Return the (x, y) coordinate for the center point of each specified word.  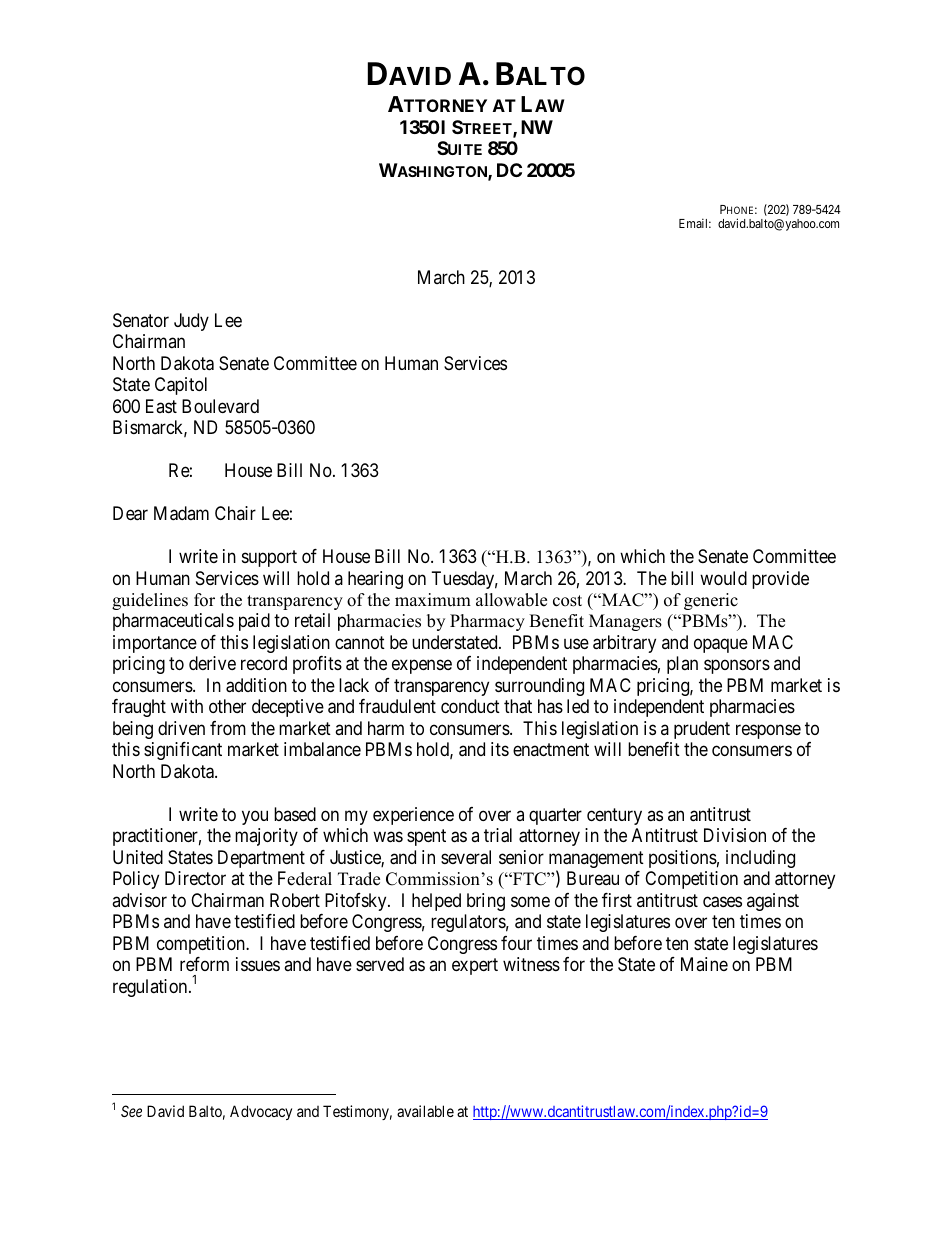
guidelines (150, 601)
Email (695, 223)
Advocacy (261, 1112)
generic (711, 601)
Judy (191, 322)
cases (722, 902)
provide (780, 580)
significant (183, 751)
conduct (470, 706)
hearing (375, 580)
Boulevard (220, 406)
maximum (433, 600)
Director (195, 878)
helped (436, 902)
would (723, 578)
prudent (702, 730)
